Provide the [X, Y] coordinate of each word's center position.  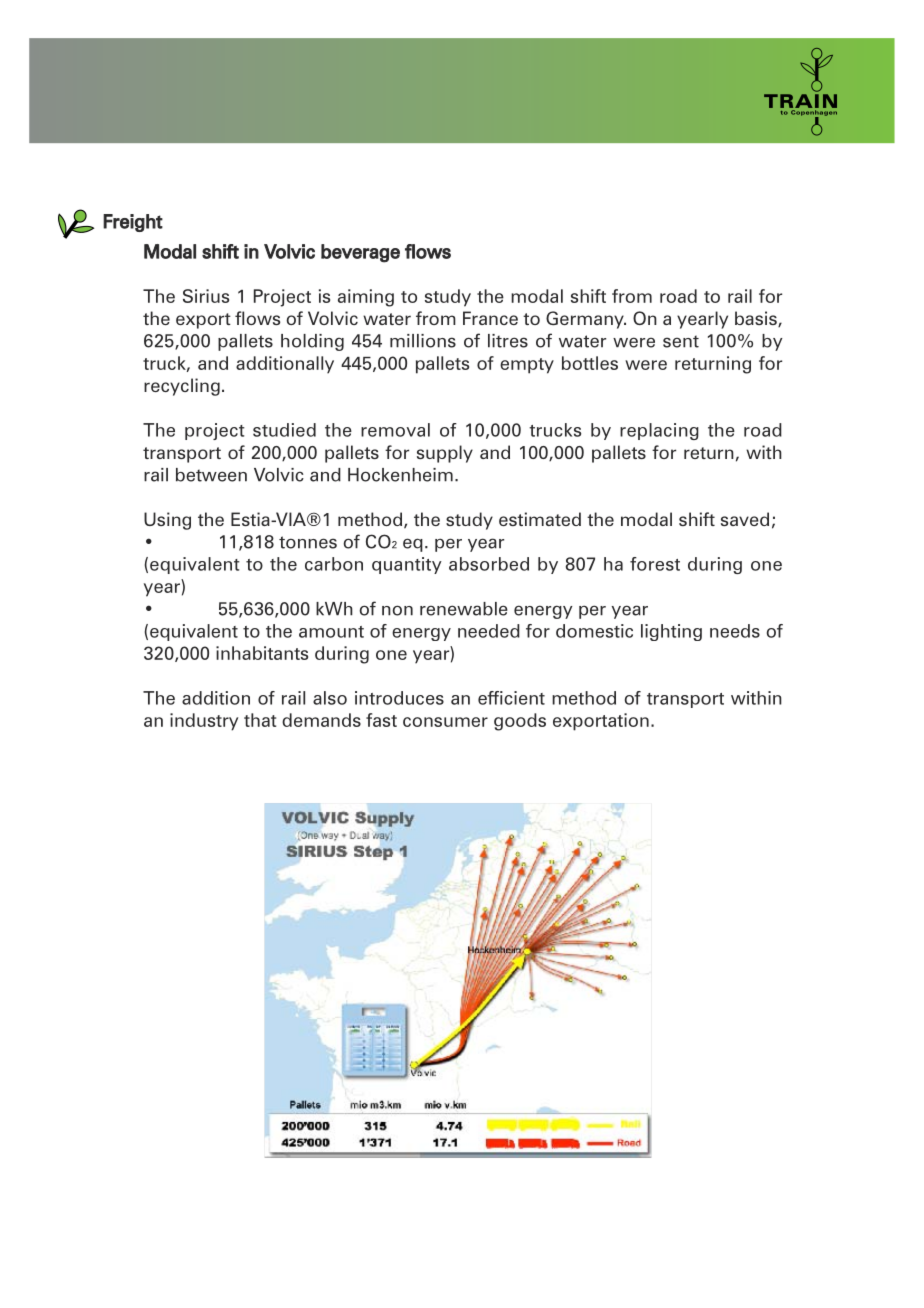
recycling [182, 387]
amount [331, 632]
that [260, 720]
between [211, 475]
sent [681, 341]
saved [745, 519]
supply [445, 454]
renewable [464, 609]
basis [757, 319]
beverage [360, 253]
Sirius [206, 296]
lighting [671, 632]
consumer [445, 722]
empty [527, 366]
